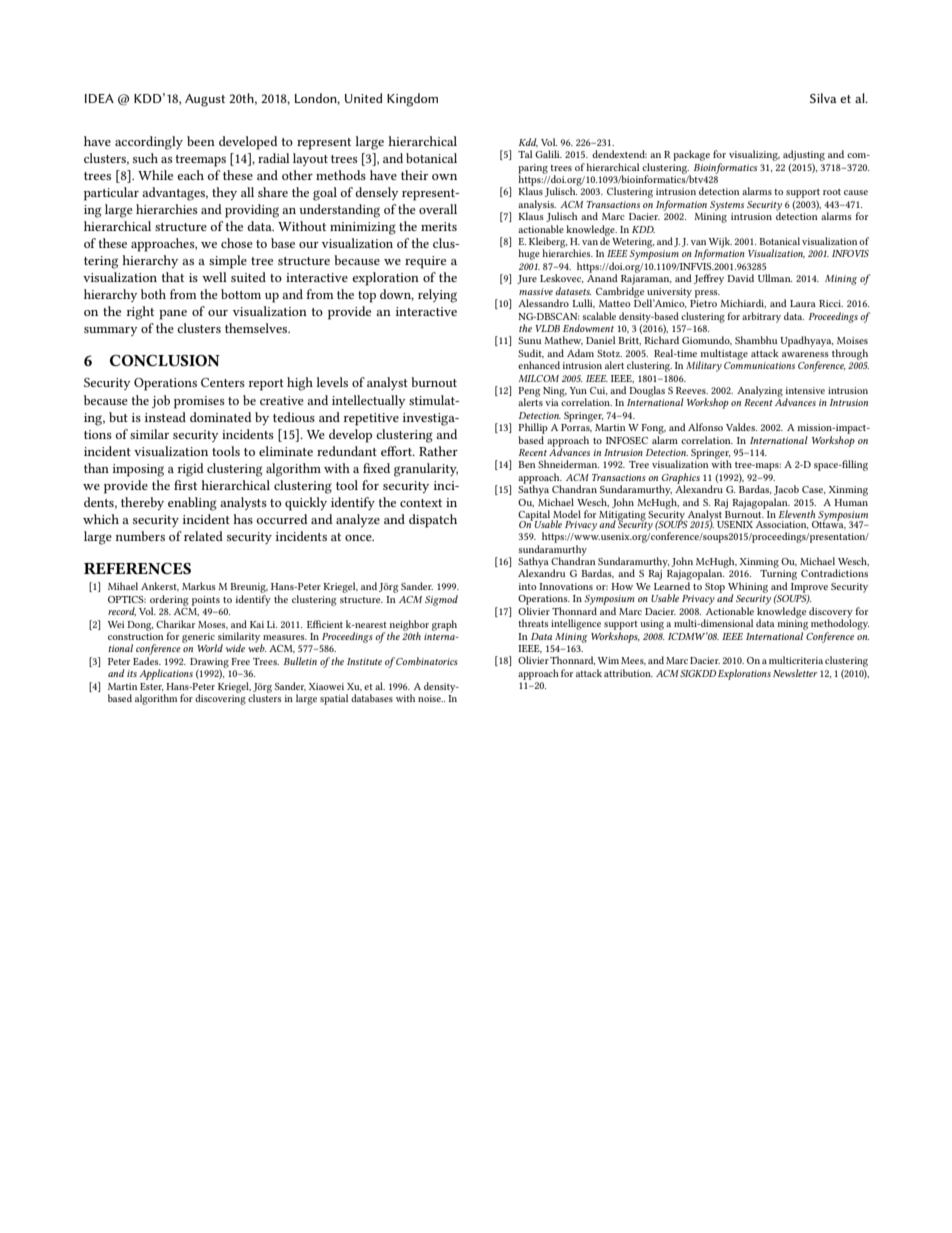 The width and height of the page is (952, 1233). I want to click on noise, so click(430, 698).
